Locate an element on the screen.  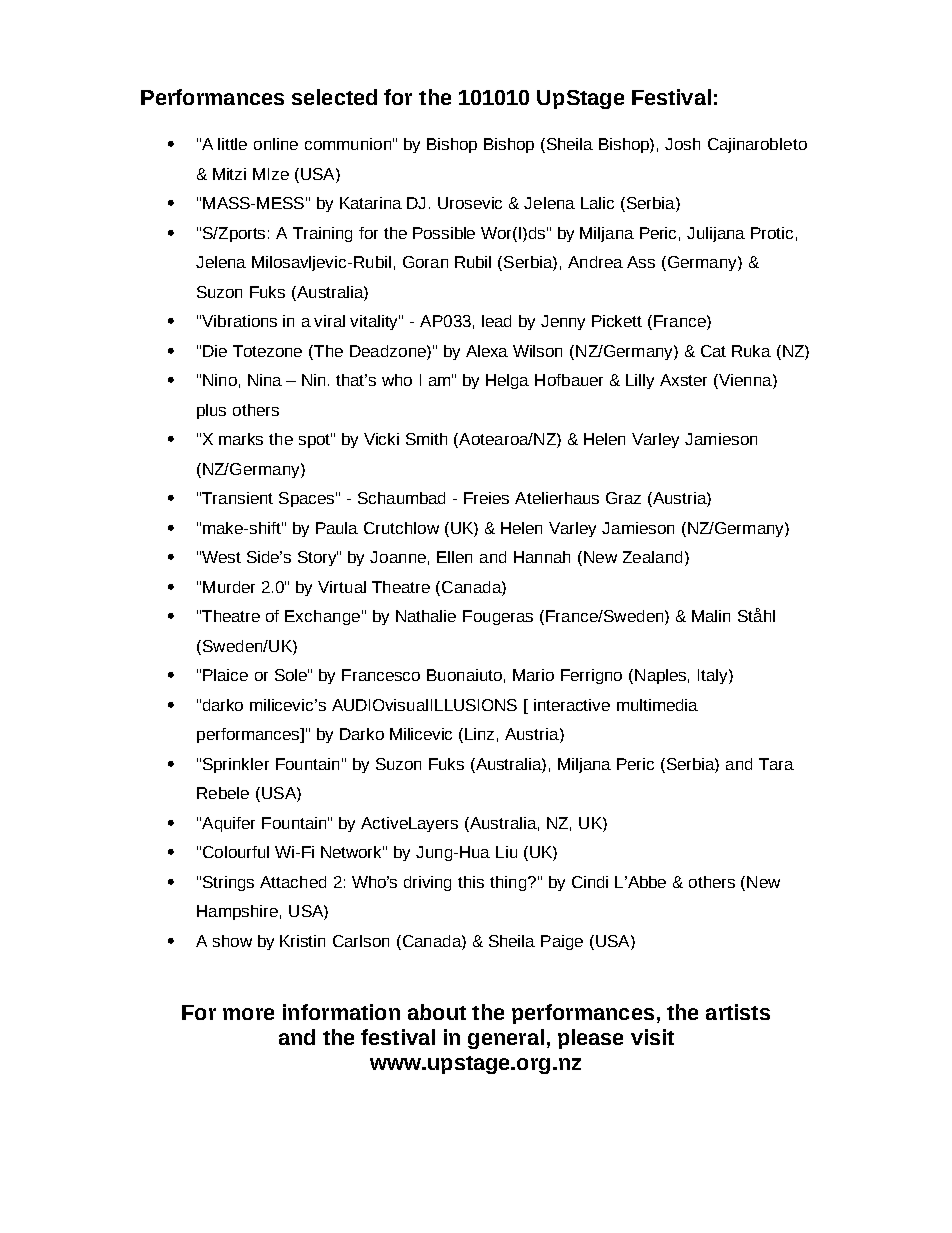
Tara is located at coordinates (776, 764).
